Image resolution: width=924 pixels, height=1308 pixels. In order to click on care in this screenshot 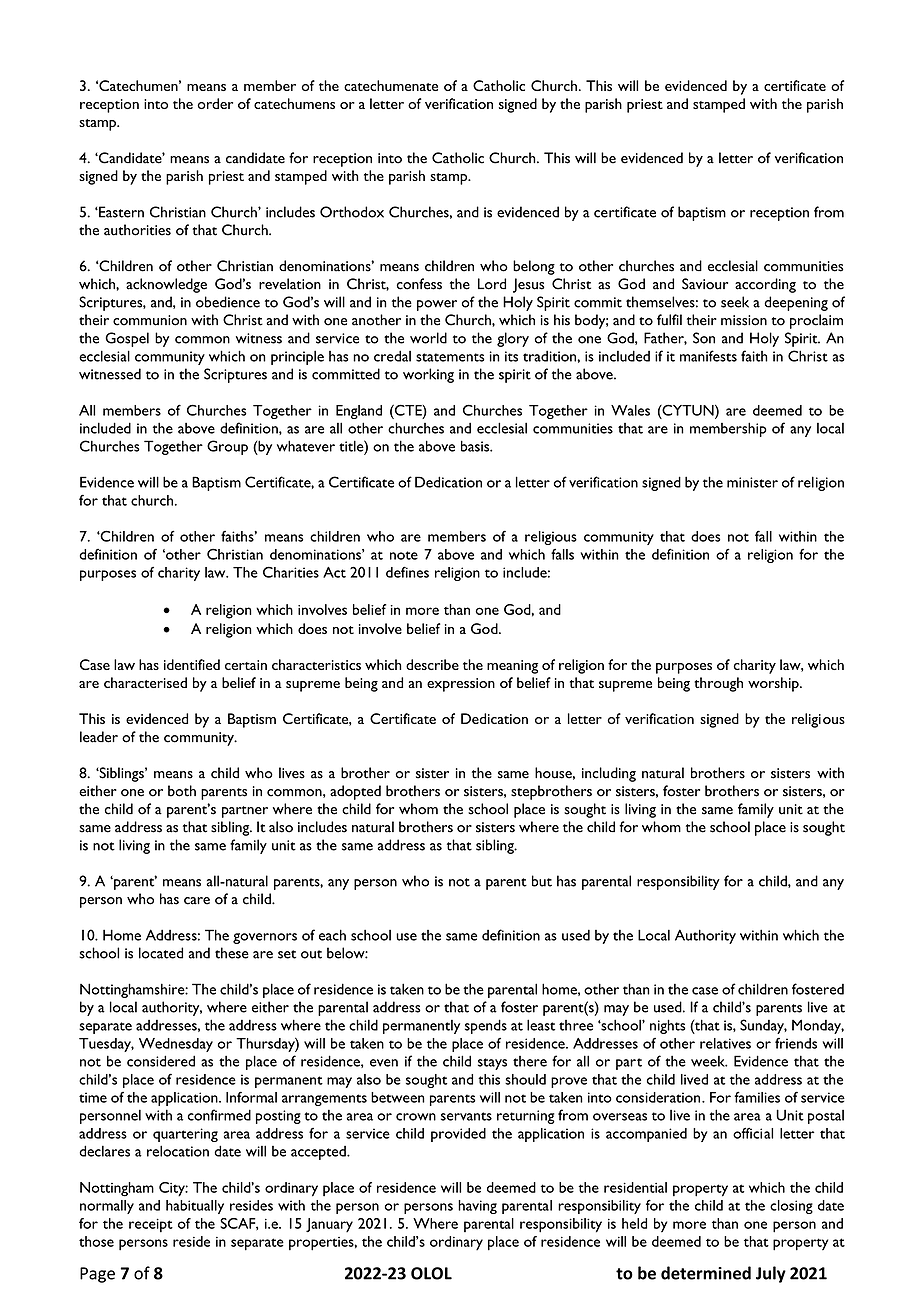, I will do `click(197, 901)`.
